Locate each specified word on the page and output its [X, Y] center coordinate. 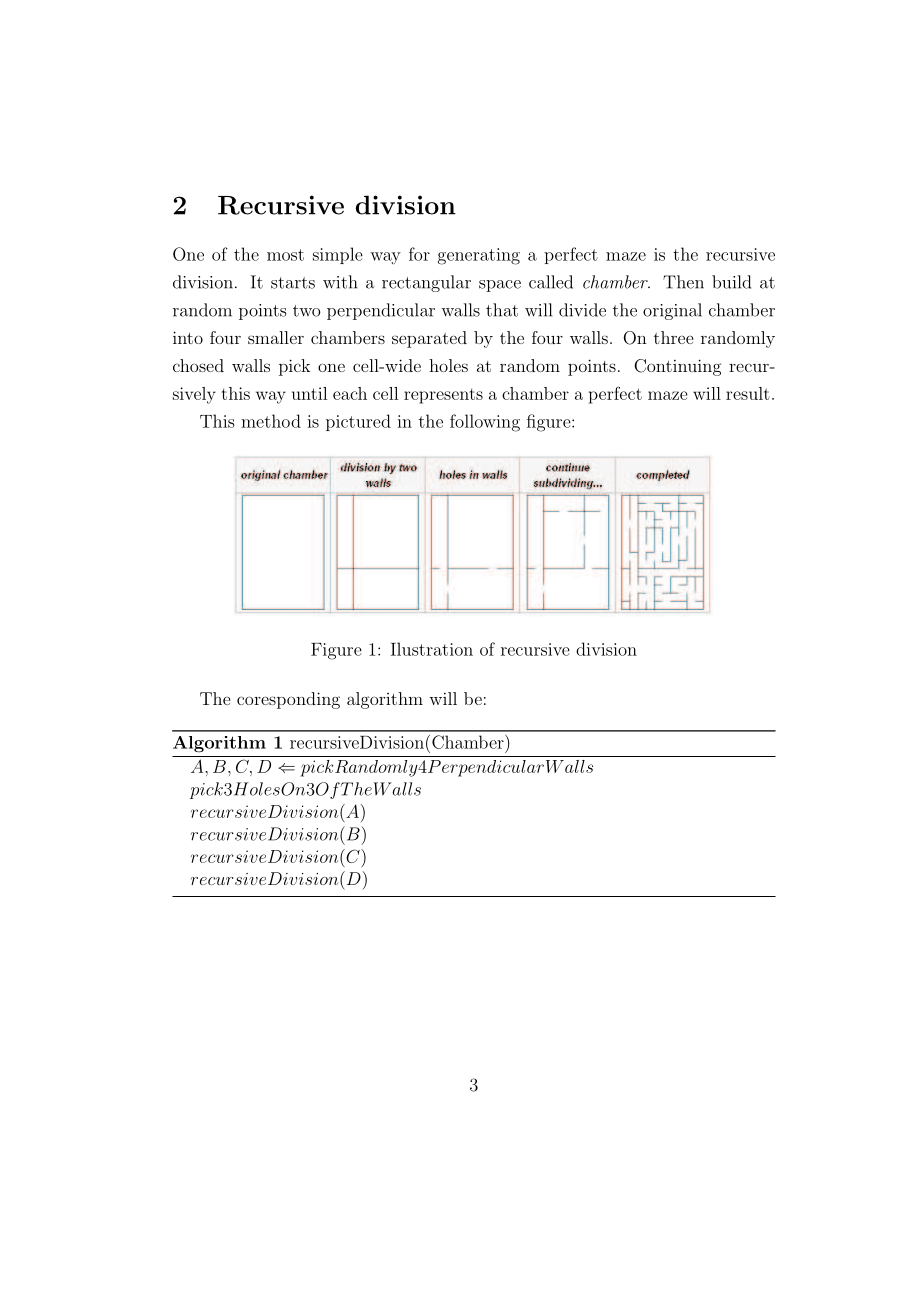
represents [443, 396]
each [350, 393]
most [285, 255]
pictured [358, 422]
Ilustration [432, 649]
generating [479, 256]
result [748, 393]
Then [683, 282]
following [485, 423]
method [271, 421]
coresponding [288, 700]
